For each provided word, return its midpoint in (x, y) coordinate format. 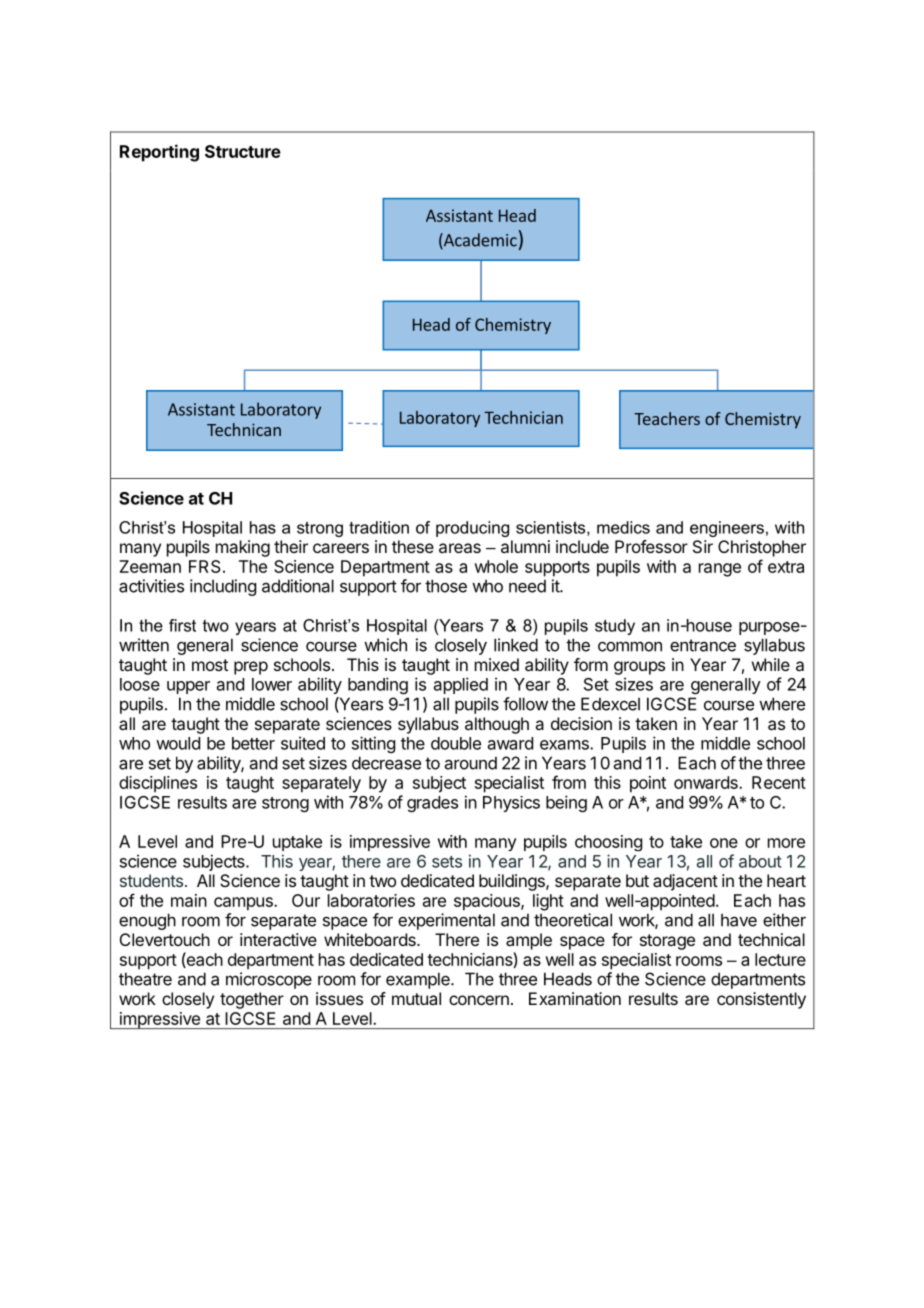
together (252, 1000)
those (446, 586)
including (223, 587)
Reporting (159, 153)
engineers (727, 529)
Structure (243, 151)
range (720, 570)
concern (479, 1000)
